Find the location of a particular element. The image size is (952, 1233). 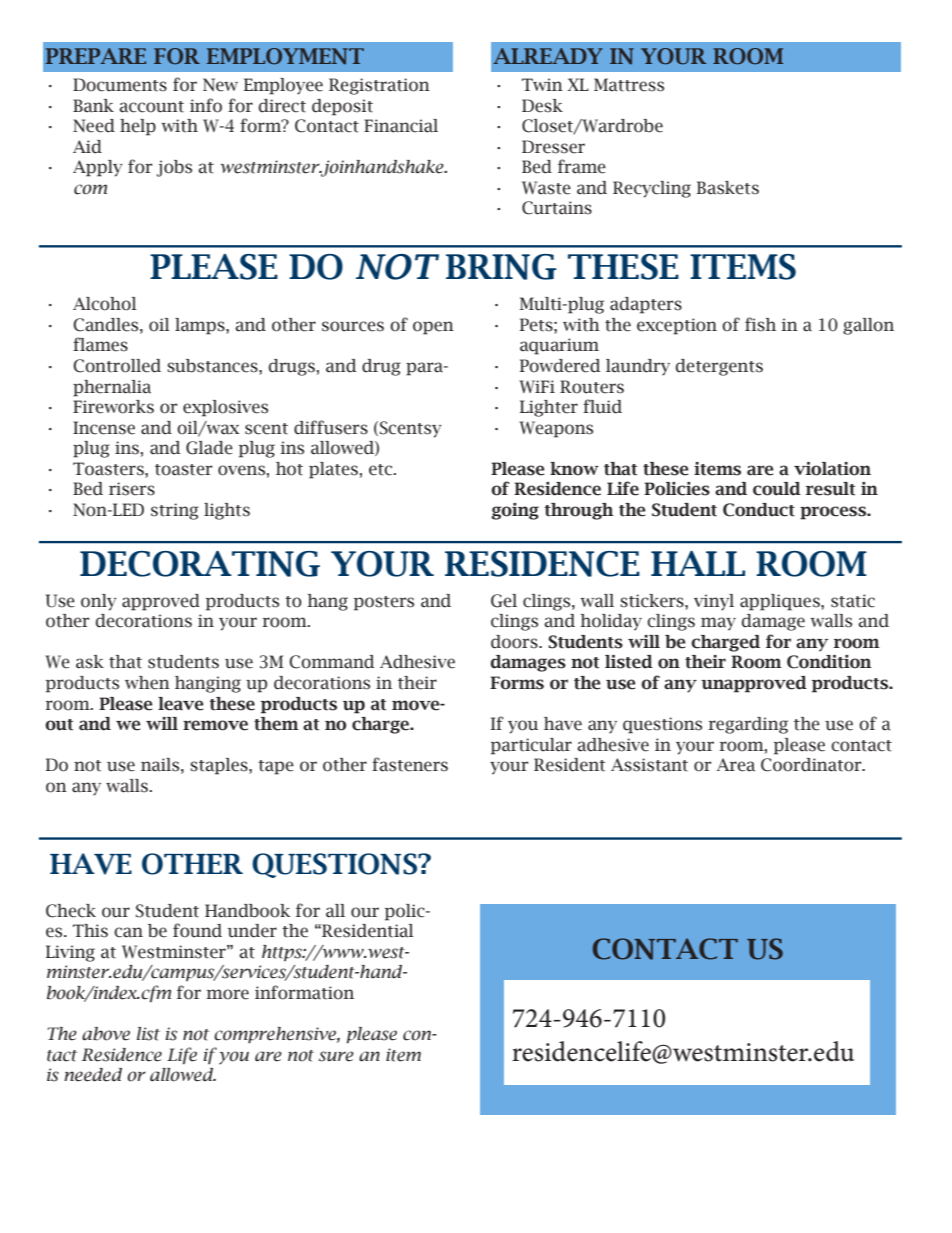

Twin is located at coordinates (542, 84).
